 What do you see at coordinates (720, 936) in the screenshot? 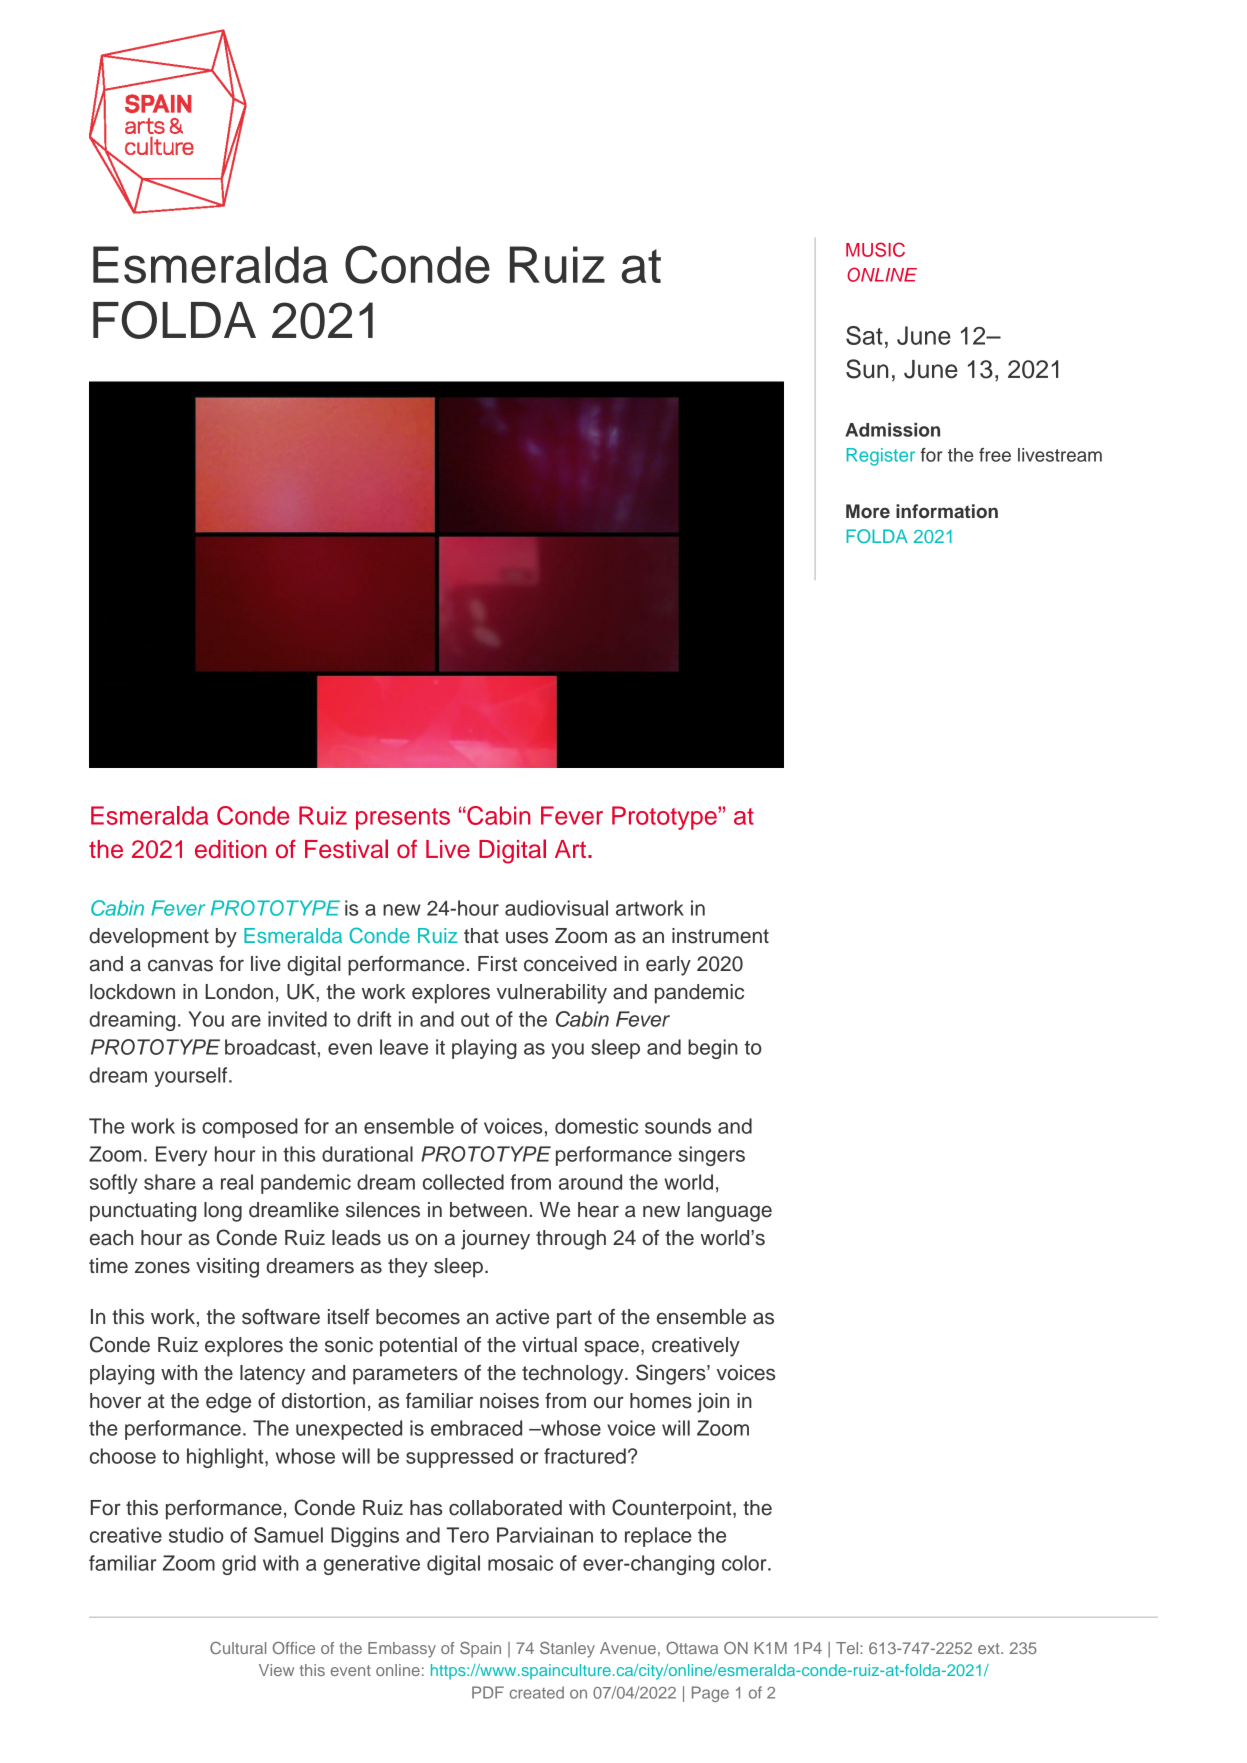
I see `instrument` at bounding box center [720, 936].
